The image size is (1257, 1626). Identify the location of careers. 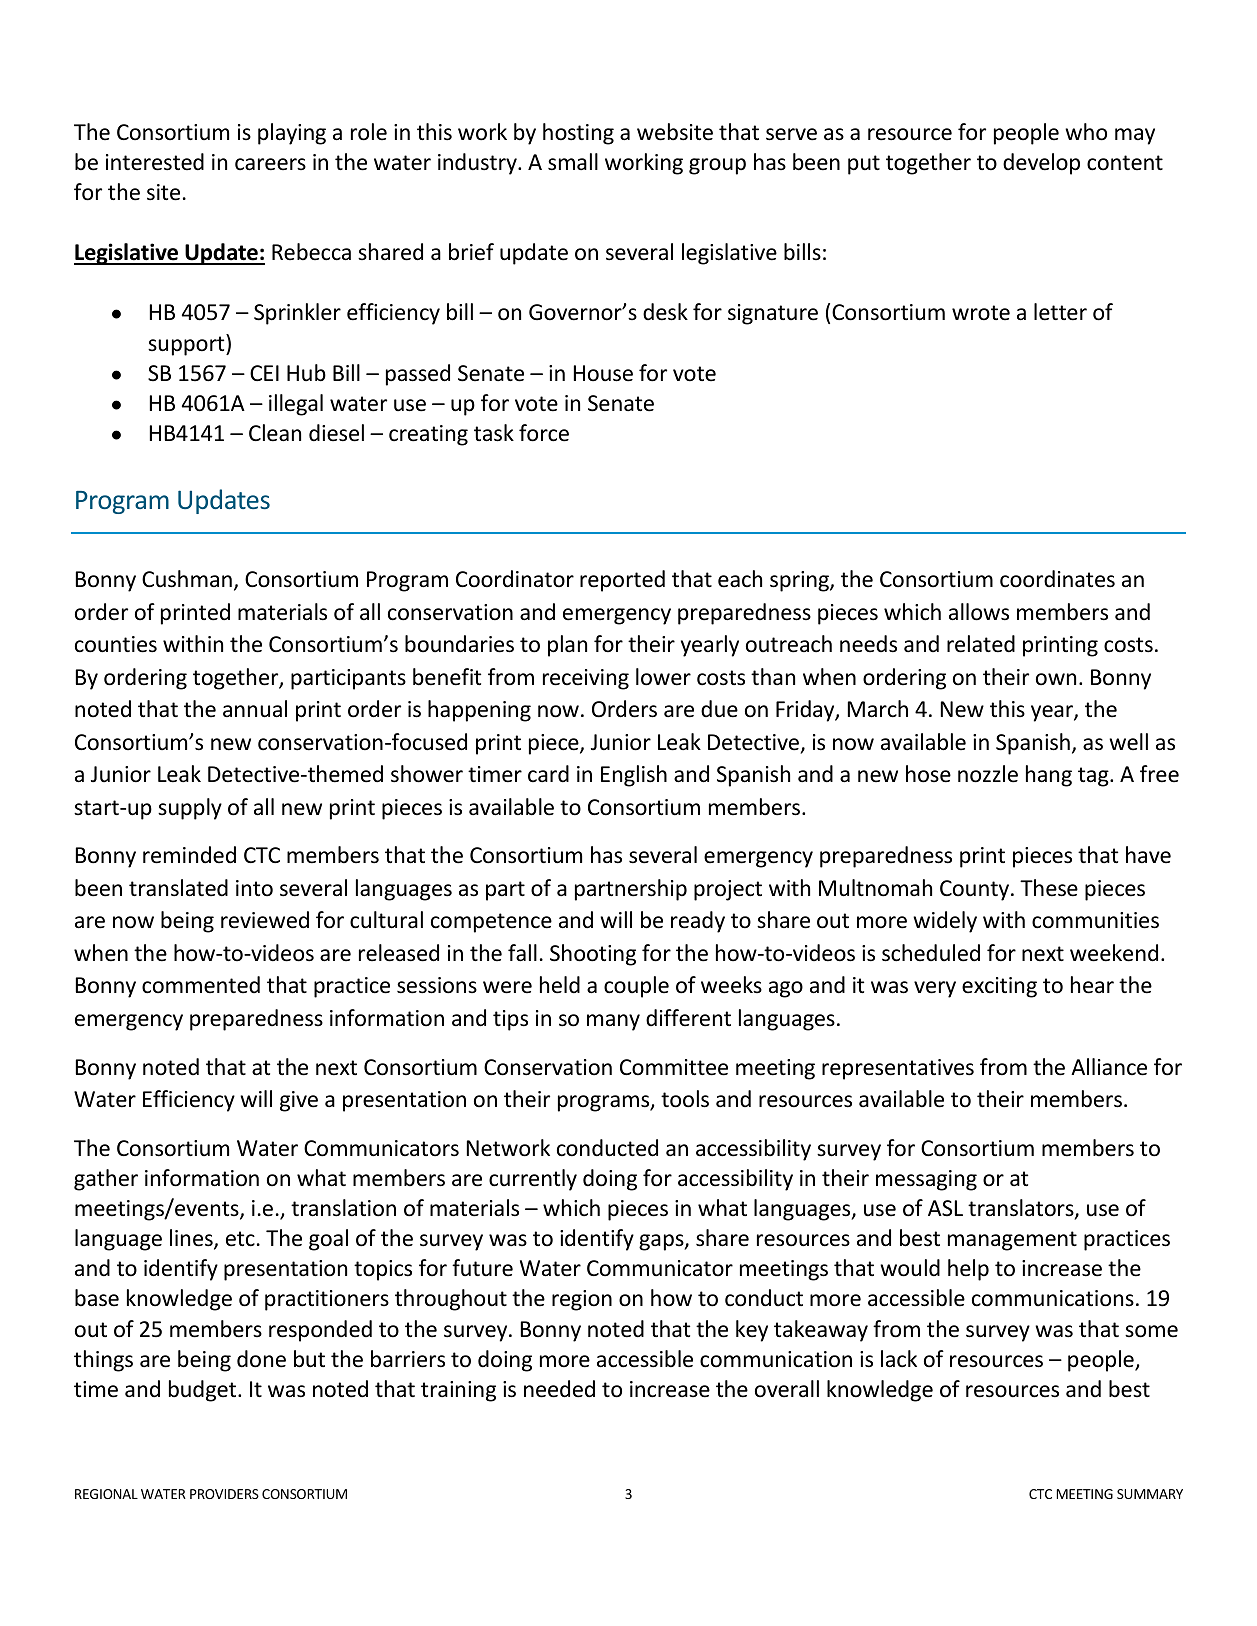
(270, 164).
